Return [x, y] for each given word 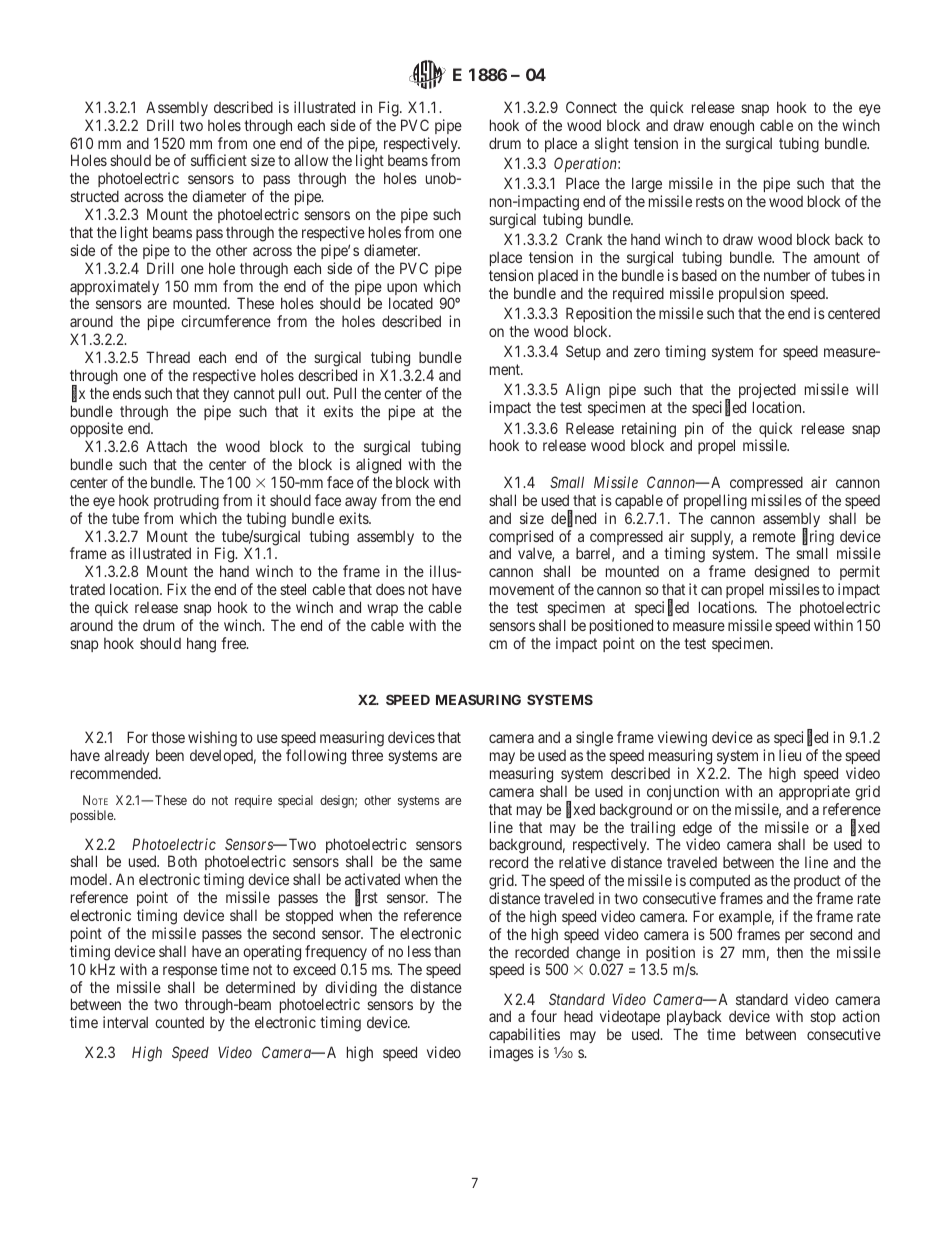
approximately [114, 289]
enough [732, 127]
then [790, 952]
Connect [591, 107]
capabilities [524, 1037]
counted [179, 1022]
